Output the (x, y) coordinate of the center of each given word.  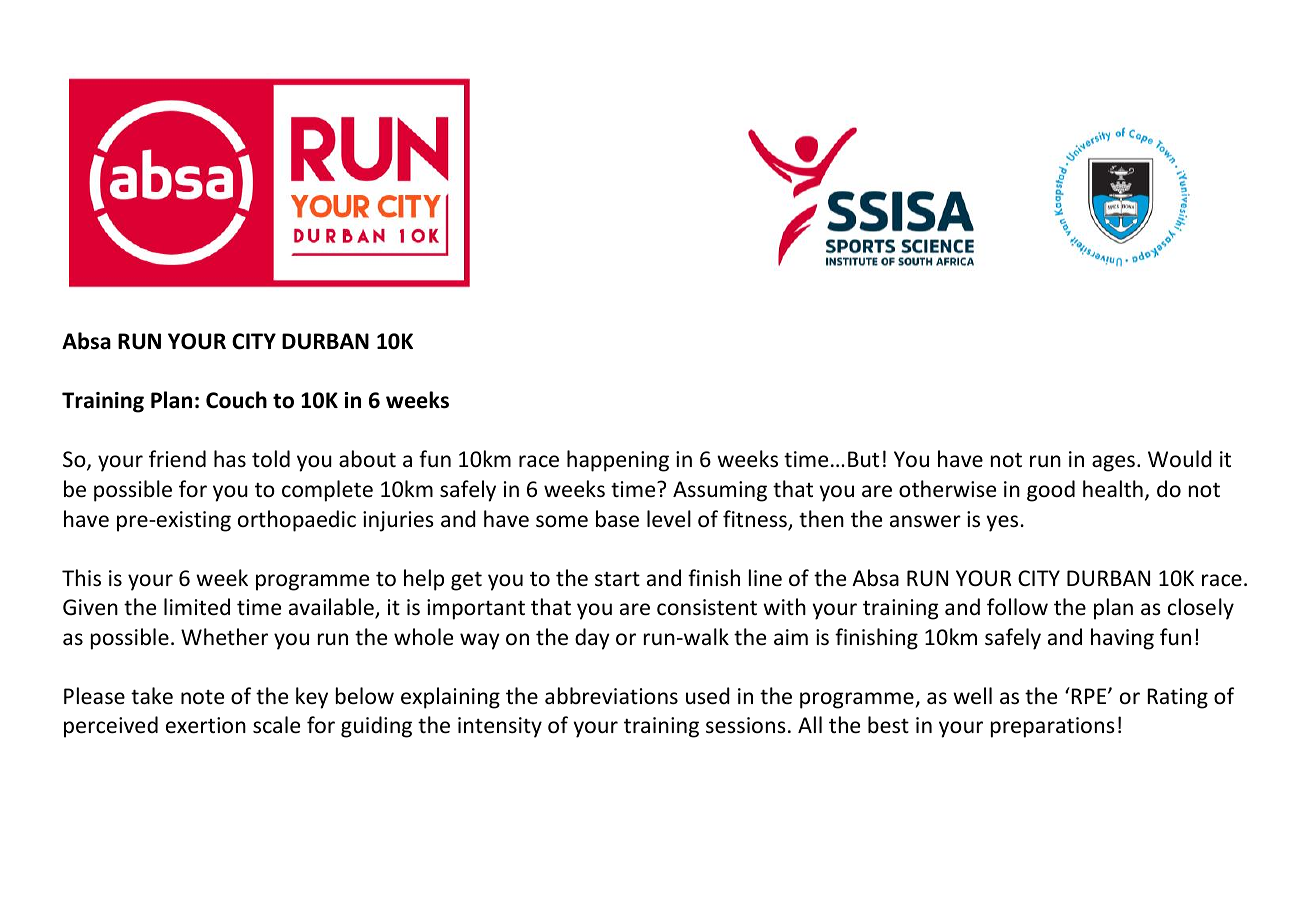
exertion (206, 725)
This (81, 578)
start (617, 579)
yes (1002, 523)
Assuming (720, 491)
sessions (746, 725)
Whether (224, 637)
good (1051, 491)
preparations (1053, 727)
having (1122, 639)
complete (327, 491)
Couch (236, 400)
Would (1180, 459)
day (592, 639)
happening (618, 461)
